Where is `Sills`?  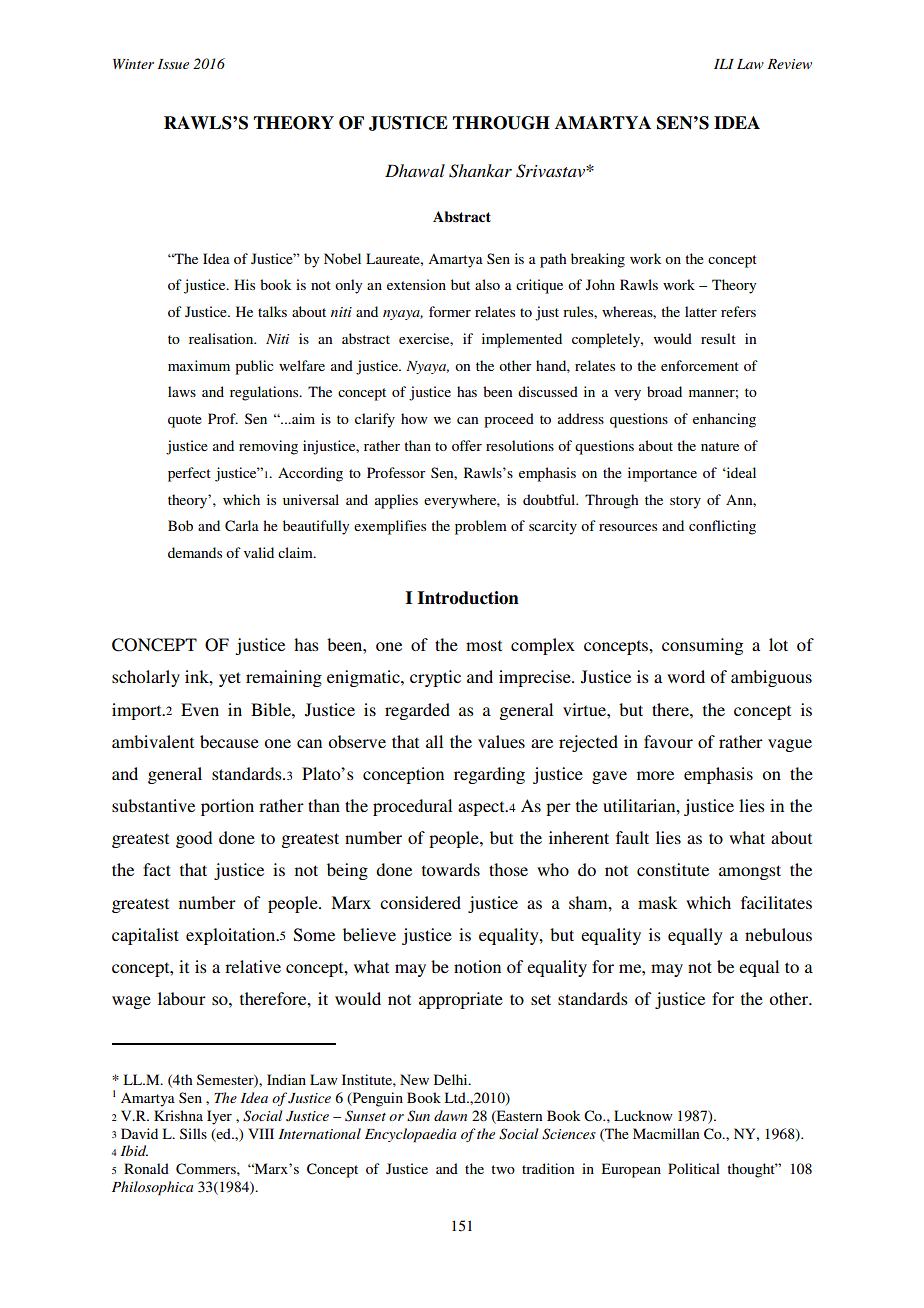
Sills is located at coordinates (193, 1133).
